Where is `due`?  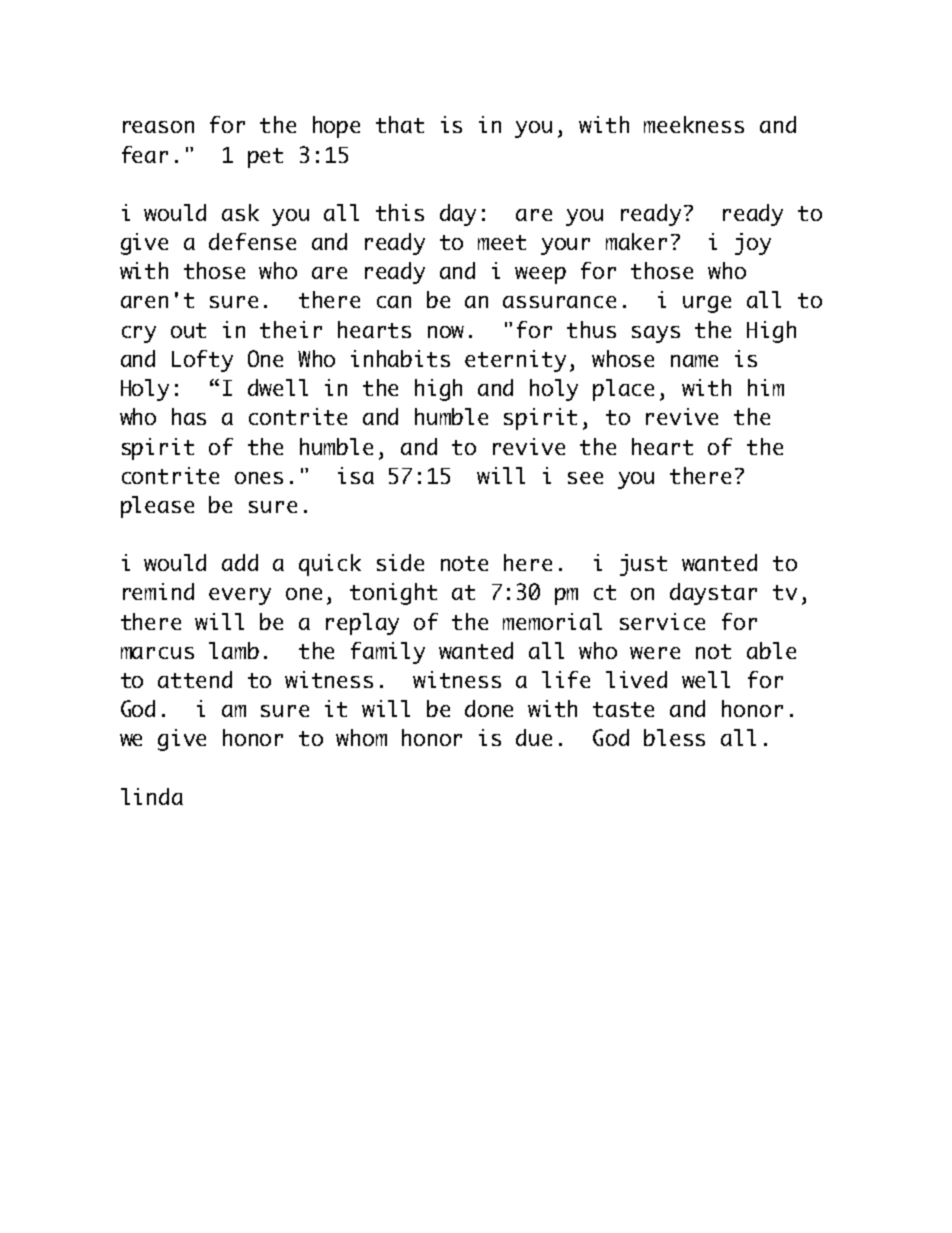
due is located at coordinates (534, 737).
